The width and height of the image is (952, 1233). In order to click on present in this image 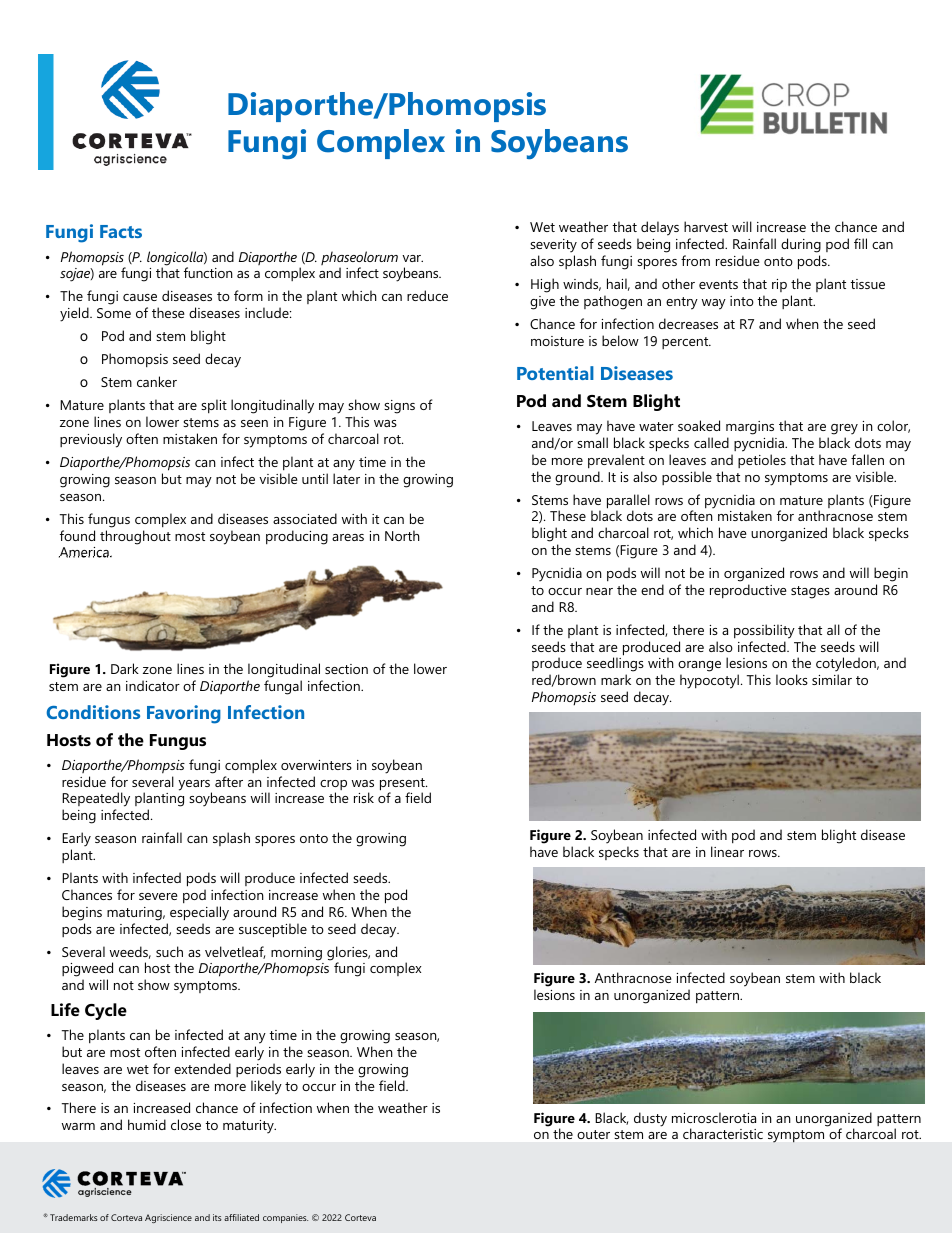, I will do `click(403, 785)`.
